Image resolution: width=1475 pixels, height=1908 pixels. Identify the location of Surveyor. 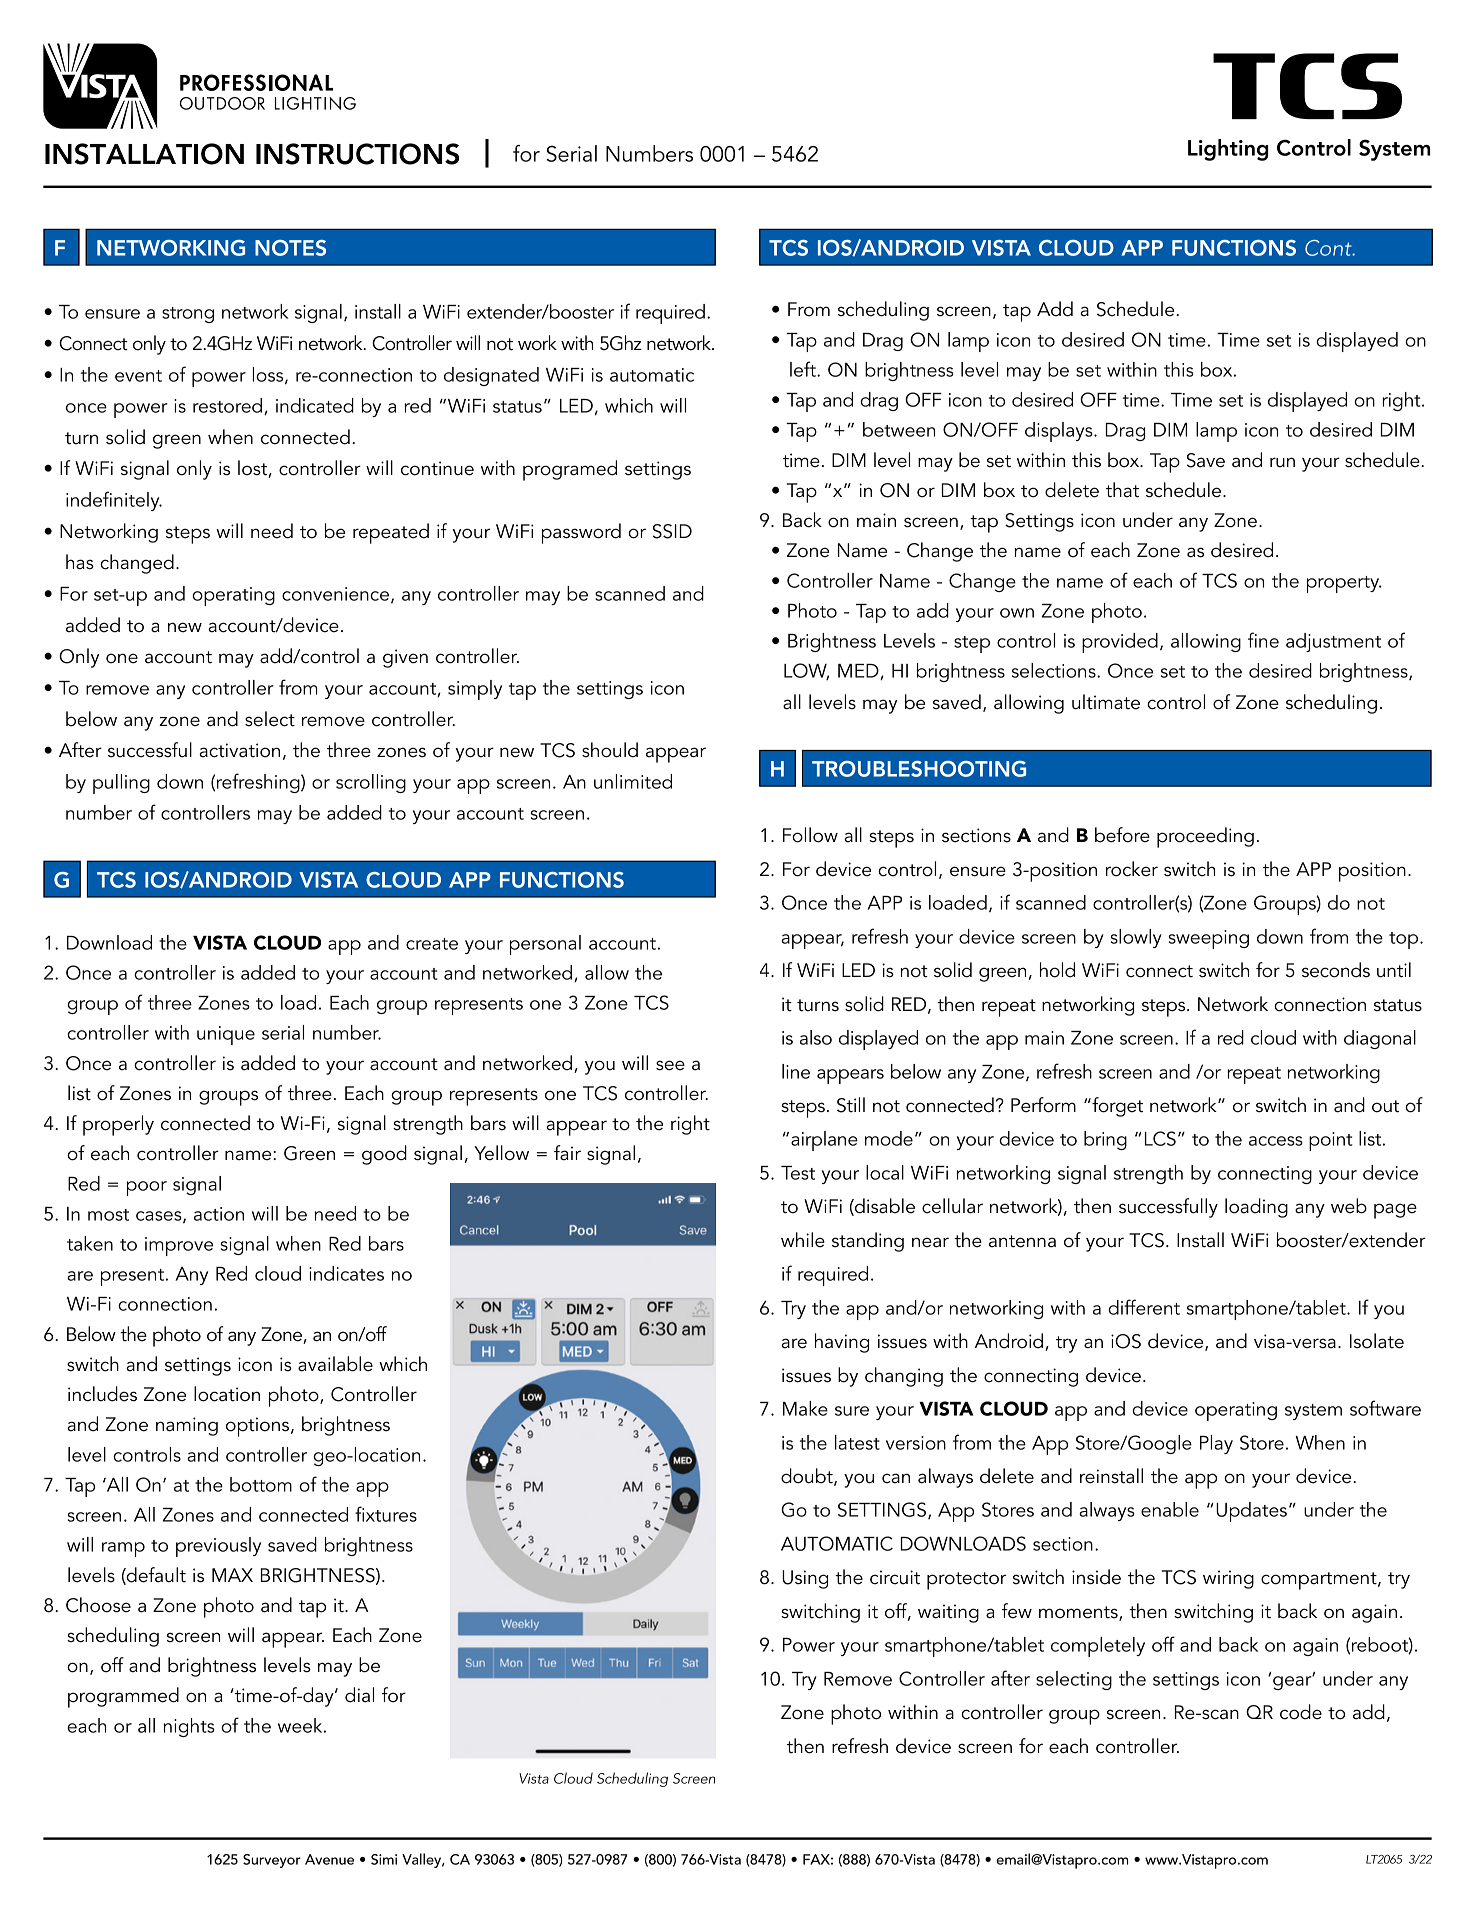
(272, 1861).
